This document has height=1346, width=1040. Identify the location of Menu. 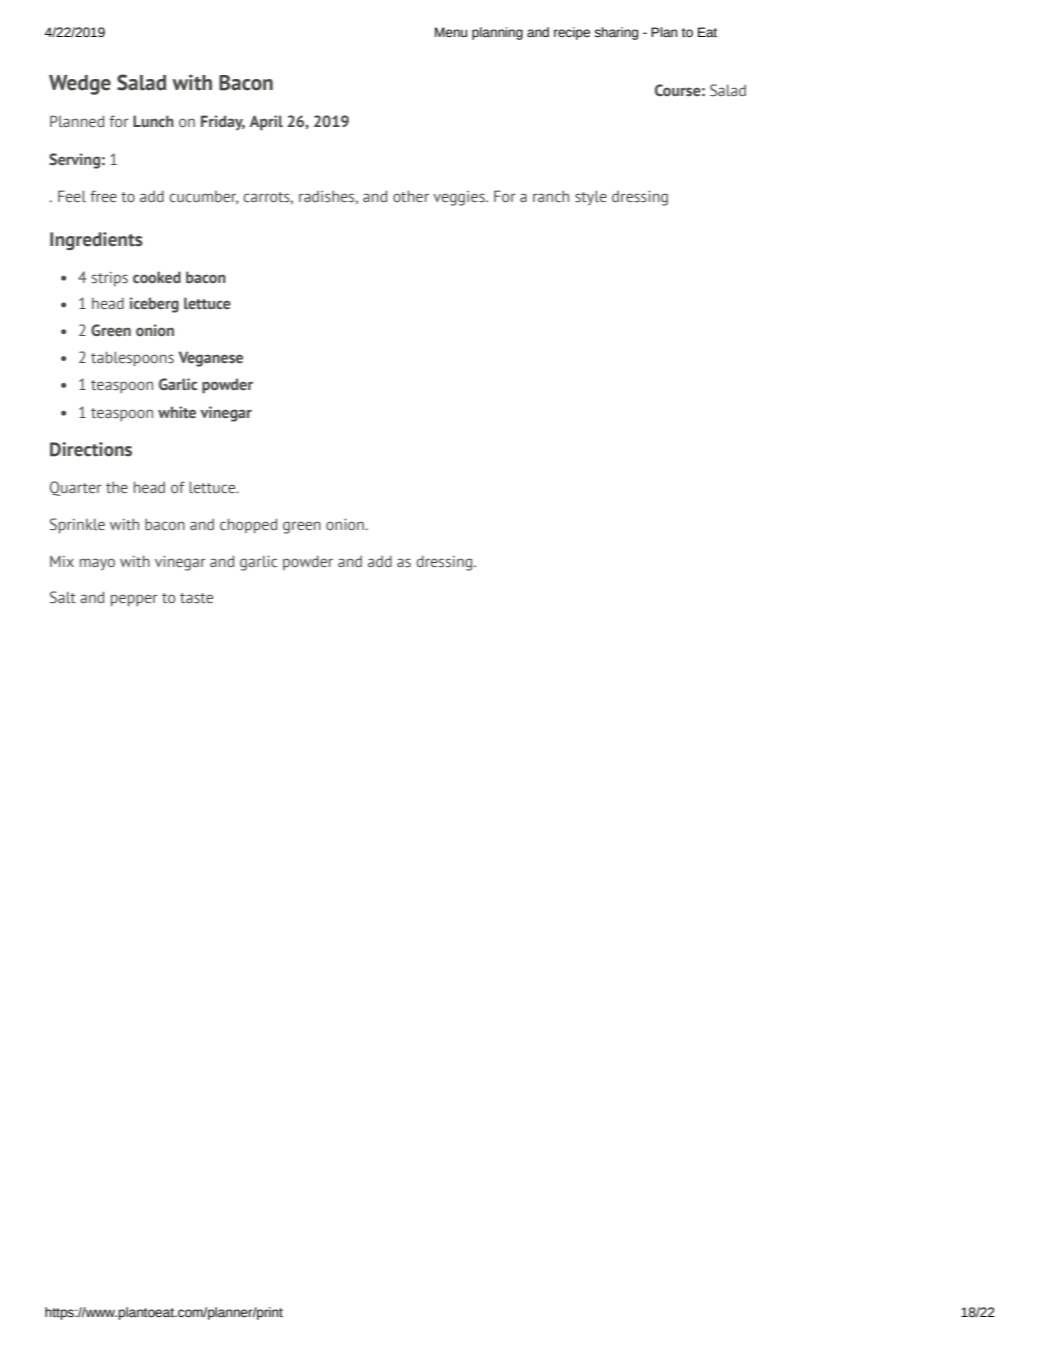
(451, 32).
